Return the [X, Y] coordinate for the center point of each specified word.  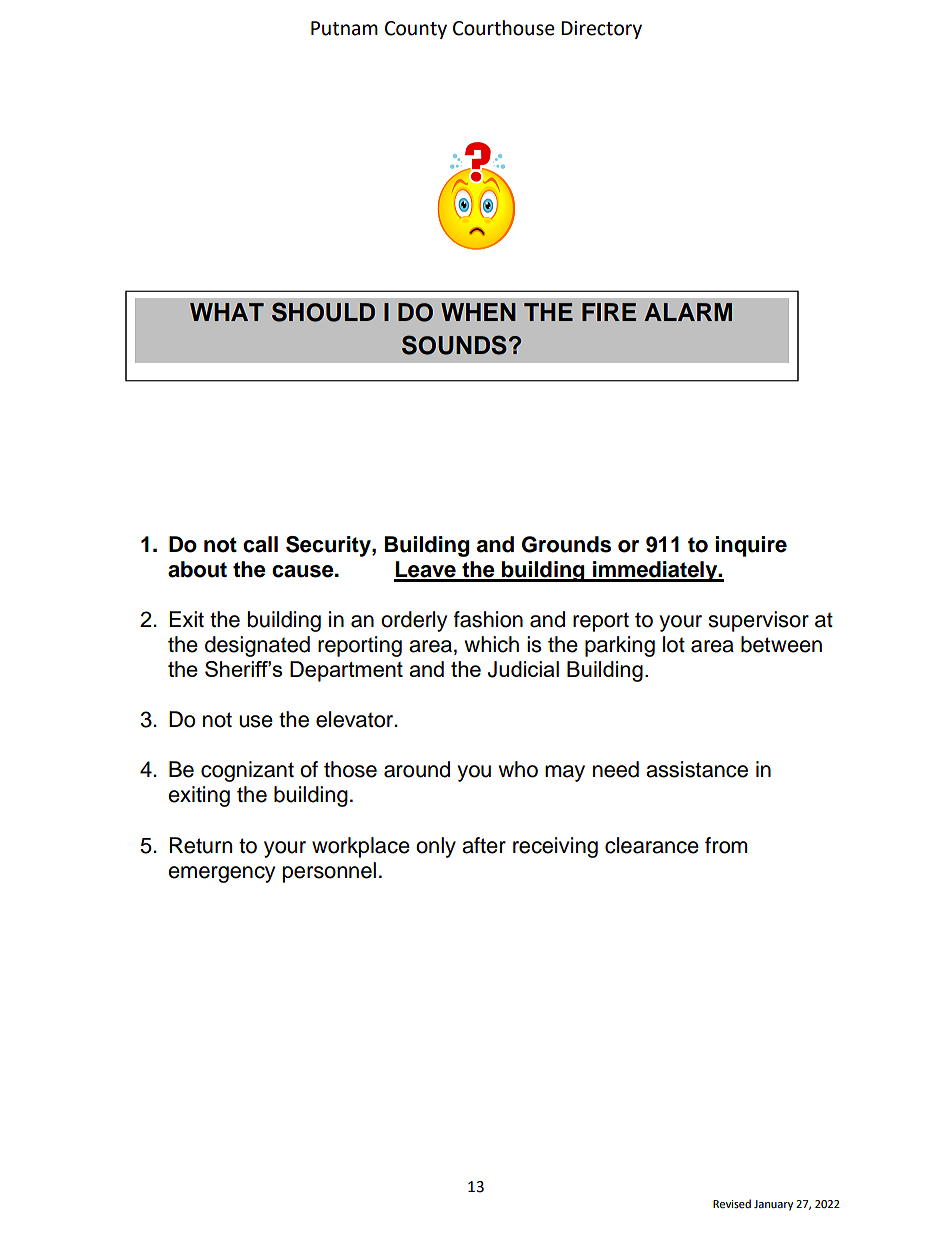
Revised [732, 1204]
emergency [221, 874]
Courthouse [504, 28]
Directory [601, 30]
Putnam [344, 28]
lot [674, 644]
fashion [488, 619]
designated [257, 646]
